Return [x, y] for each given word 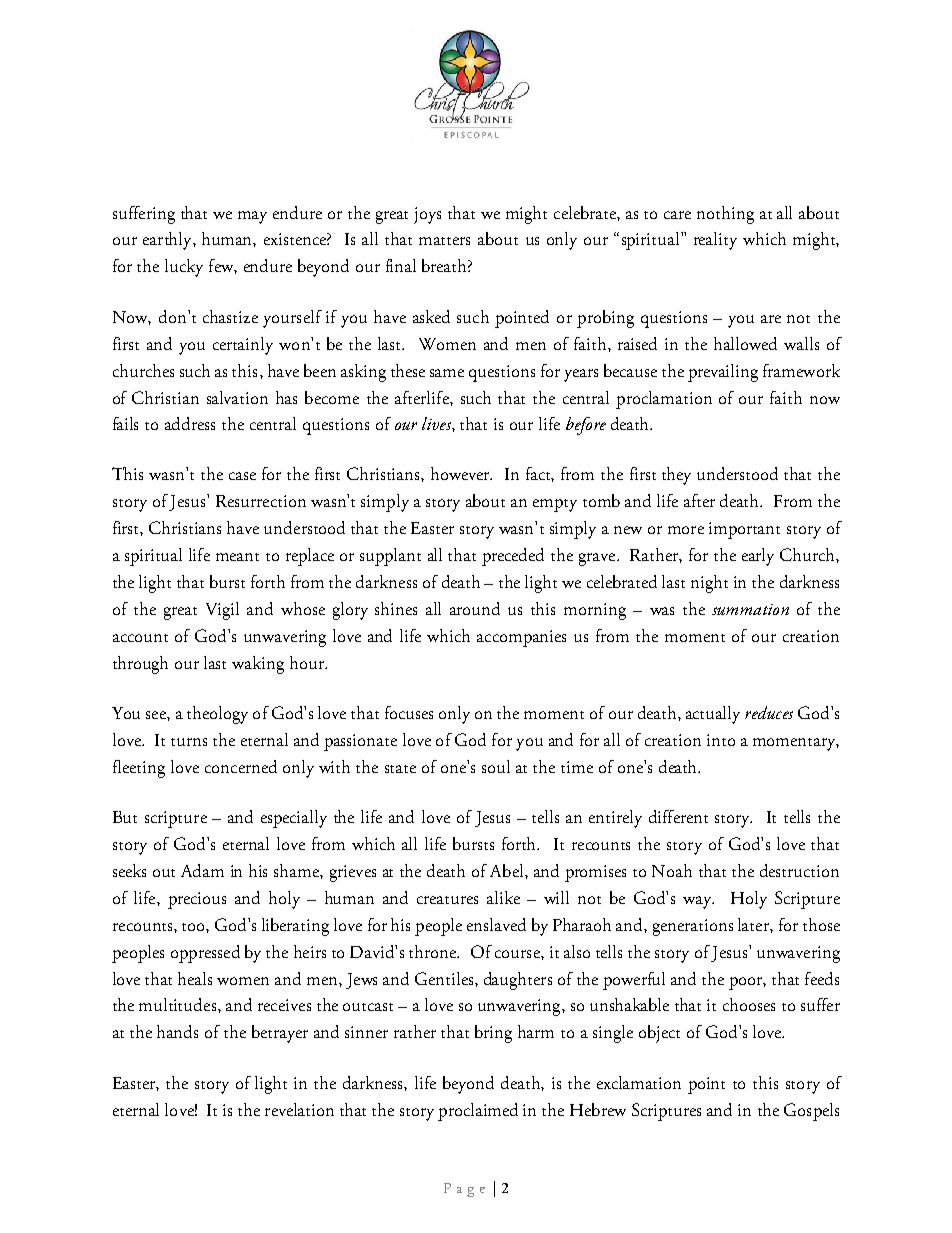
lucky [184, 268]
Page [464, 1190]
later [754, 924]
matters [444, 241]
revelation [299, 1109]
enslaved [496, 924]
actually [713, 715]
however [461, 473]
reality [715, 241]
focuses [409, 712]
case [242, 476]
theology [217, 715]
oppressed [205, 954]
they [676, 476]
